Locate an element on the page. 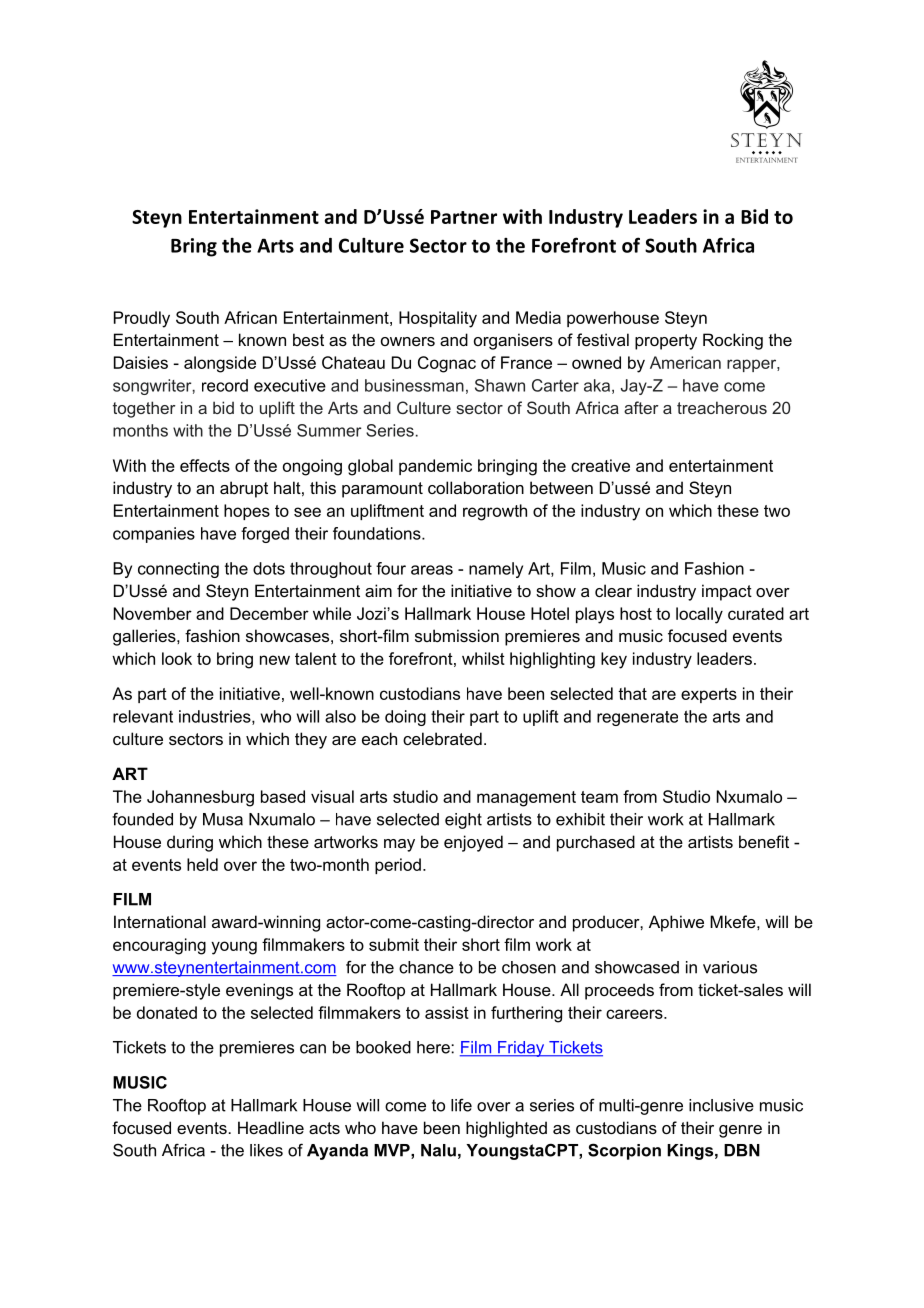 The image size is (924, 1308). Headline is located at coordinates (271, 1127).
